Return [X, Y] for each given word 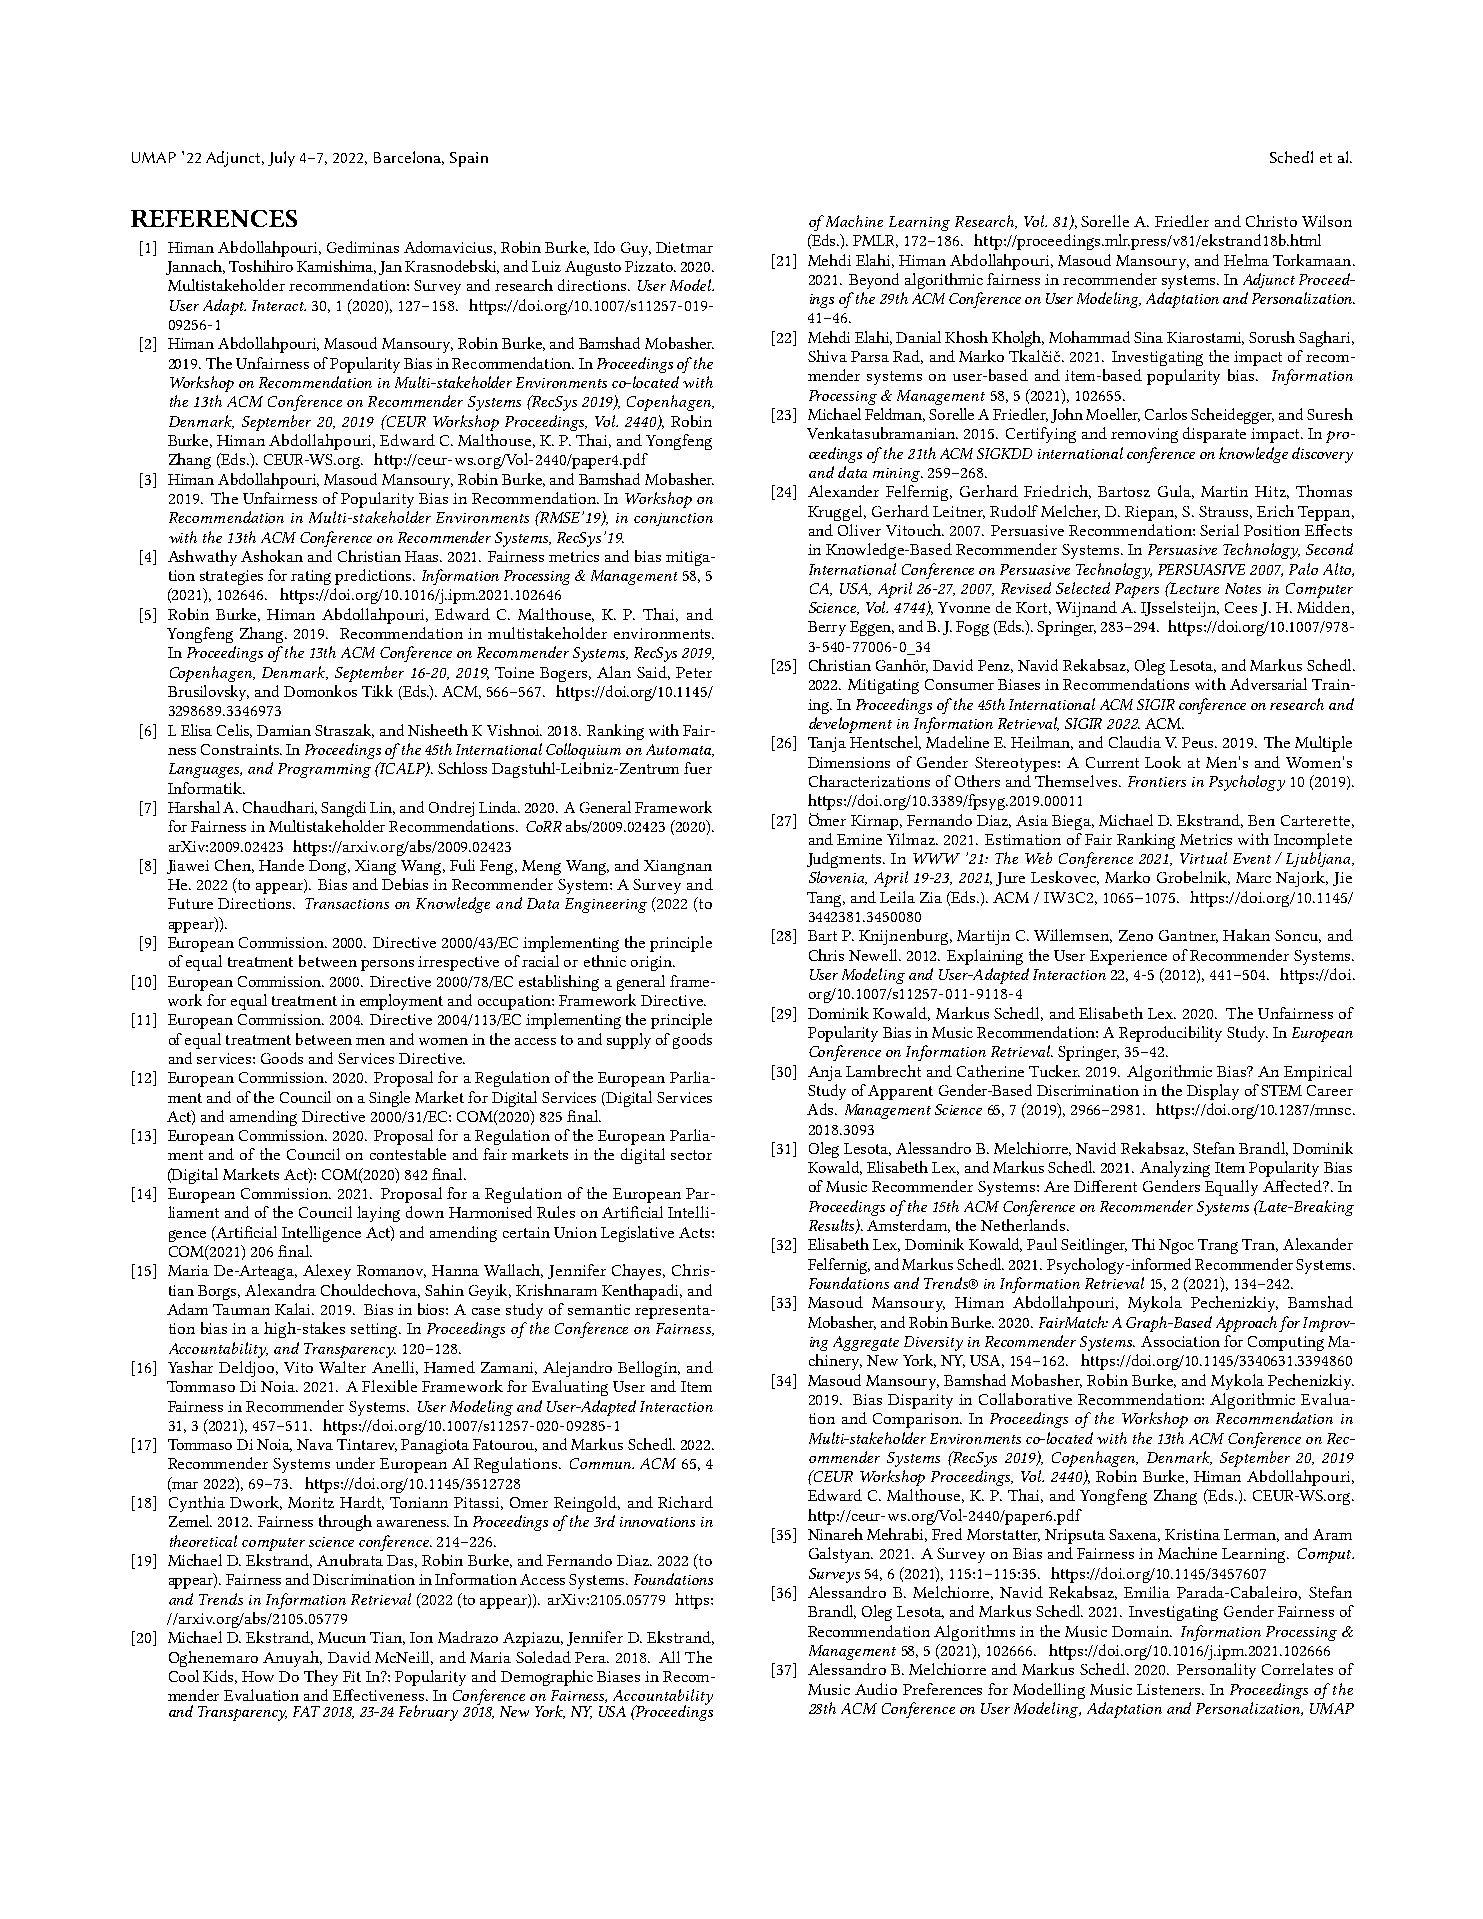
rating [311, 577]
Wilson [1327, 221]
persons [387, 965]
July [281, 159]
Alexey [327, 1272]
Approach [1246, 1324]
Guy [636, 249]
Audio [876, 1689]
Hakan [1246, 935]
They [321, 1678]
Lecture [1193, 588]
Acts [694, 1232]
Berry [827, 628]
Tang [826, 899]
